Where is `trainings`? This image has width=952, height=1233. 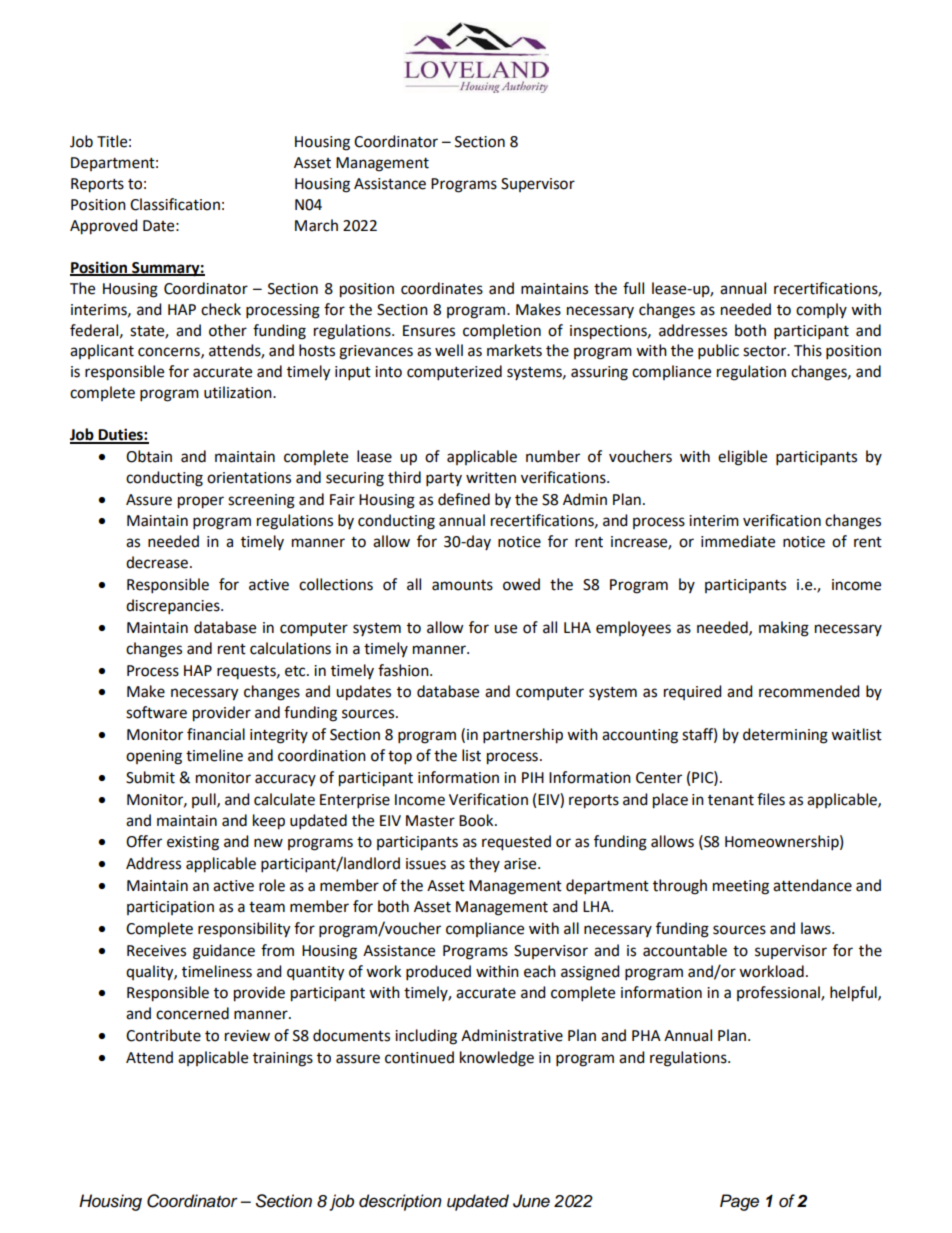 trainings is located at coordinates (283, 1059).
